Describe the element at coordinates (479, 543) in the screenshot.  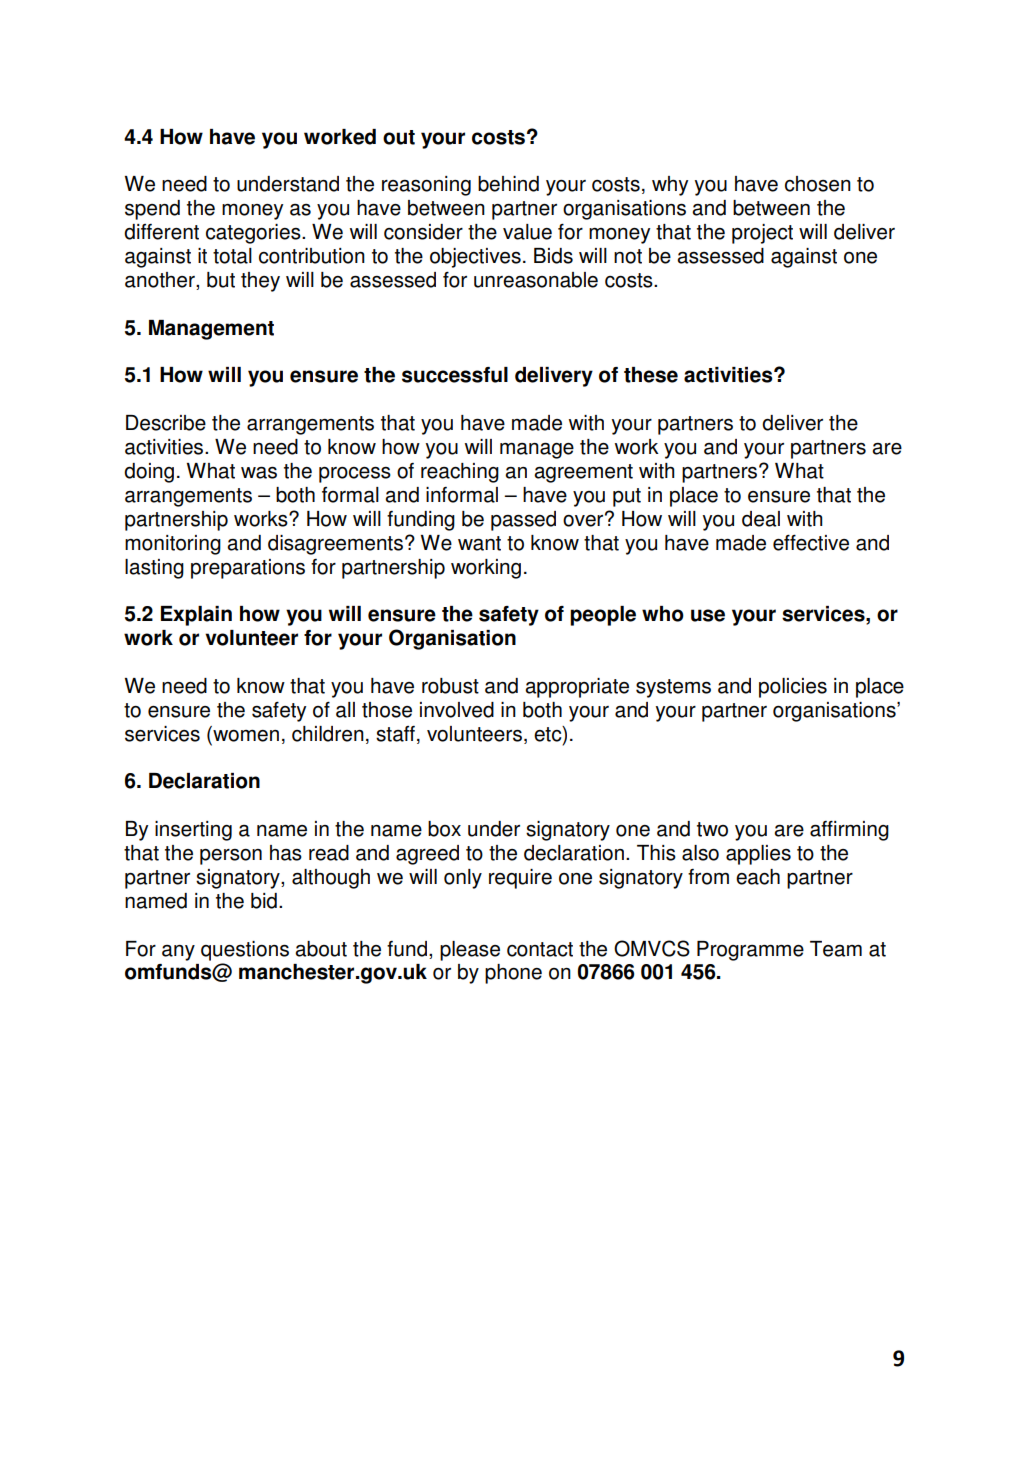
I see `want` at that location.
